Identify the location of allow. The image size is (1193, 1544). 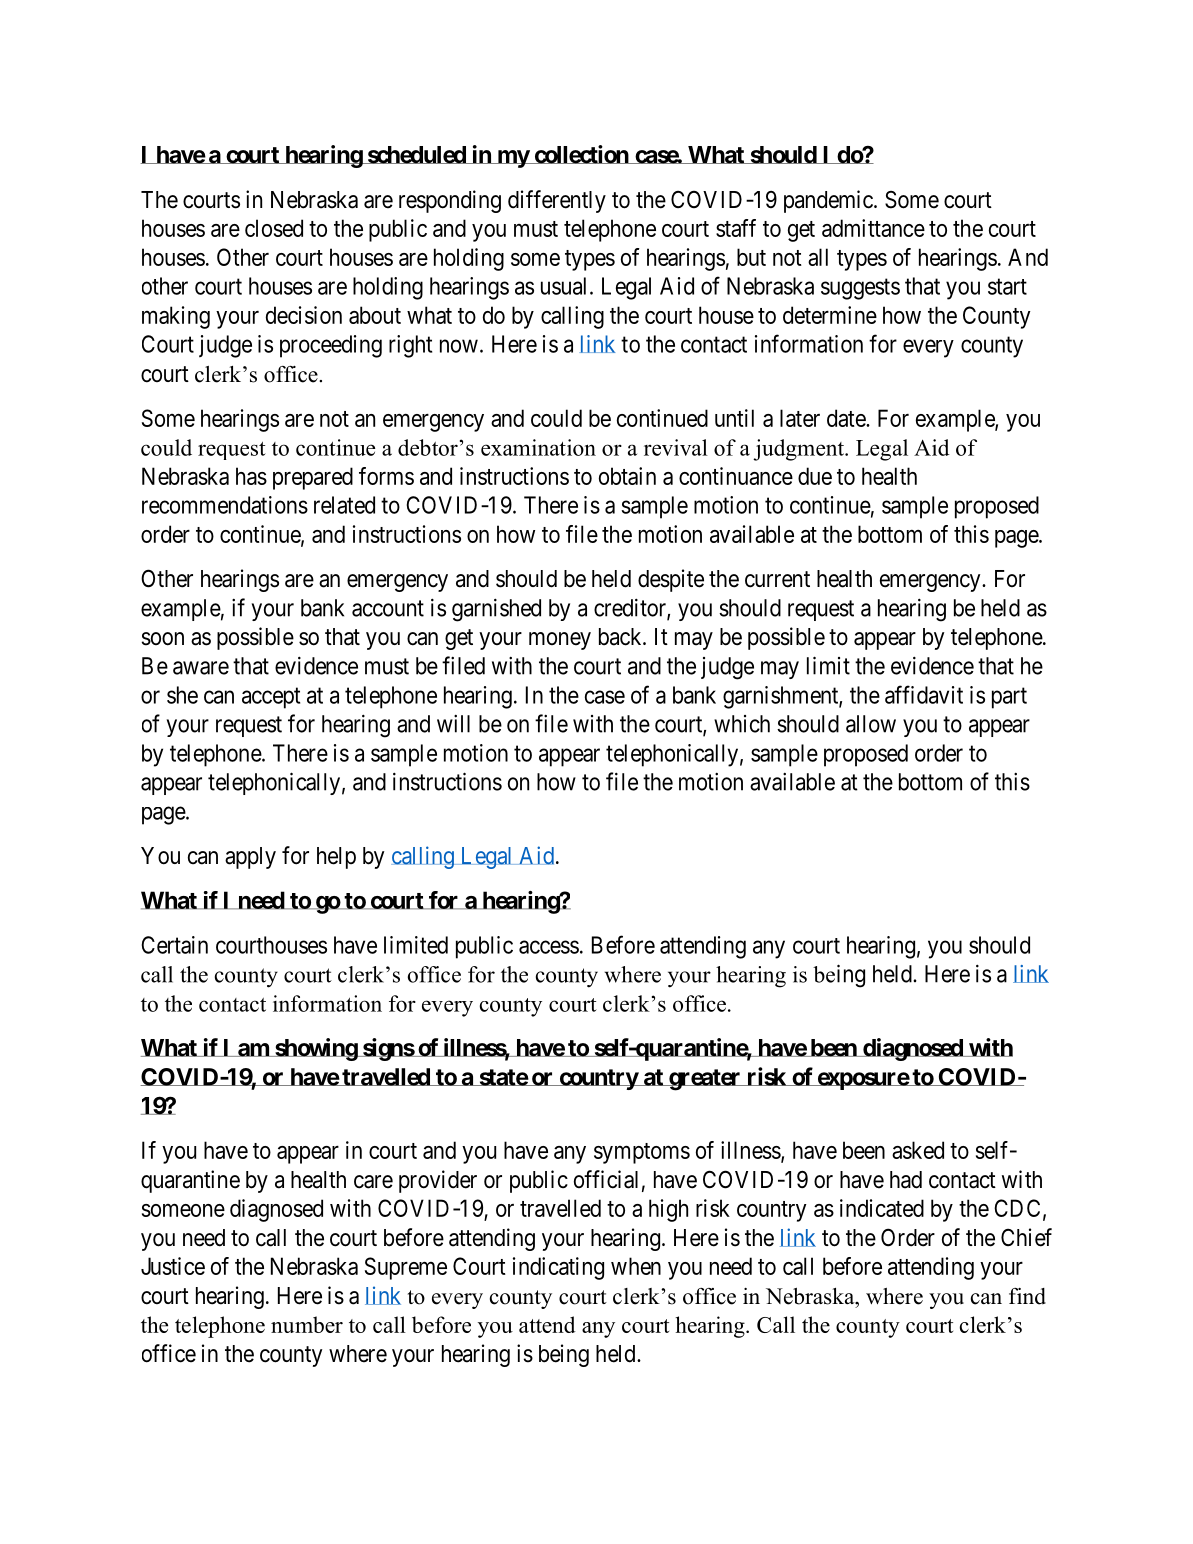
(871, 724).
